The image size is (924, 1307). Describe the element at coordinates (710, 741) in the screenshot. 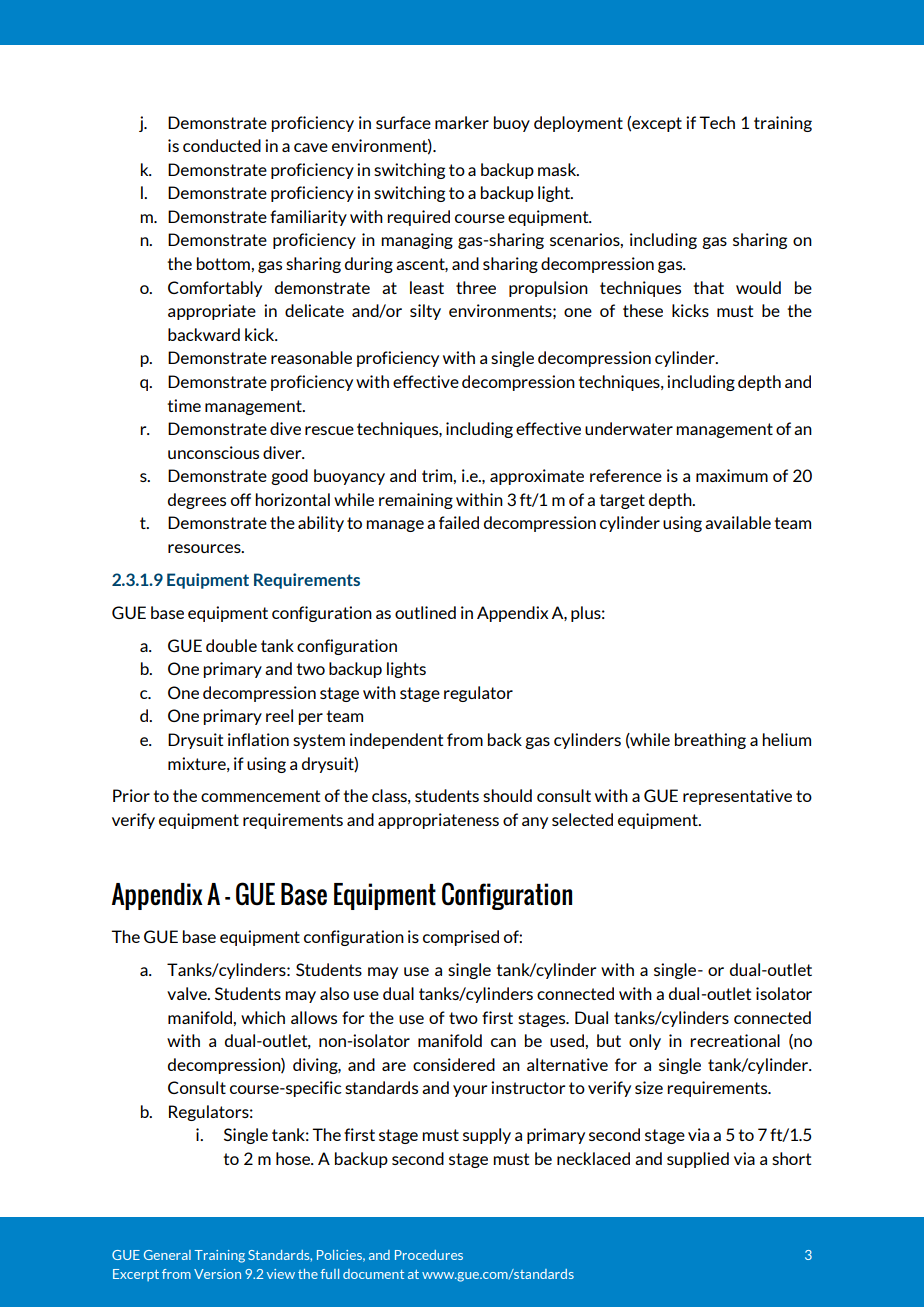

I see `breathing` at that location.
